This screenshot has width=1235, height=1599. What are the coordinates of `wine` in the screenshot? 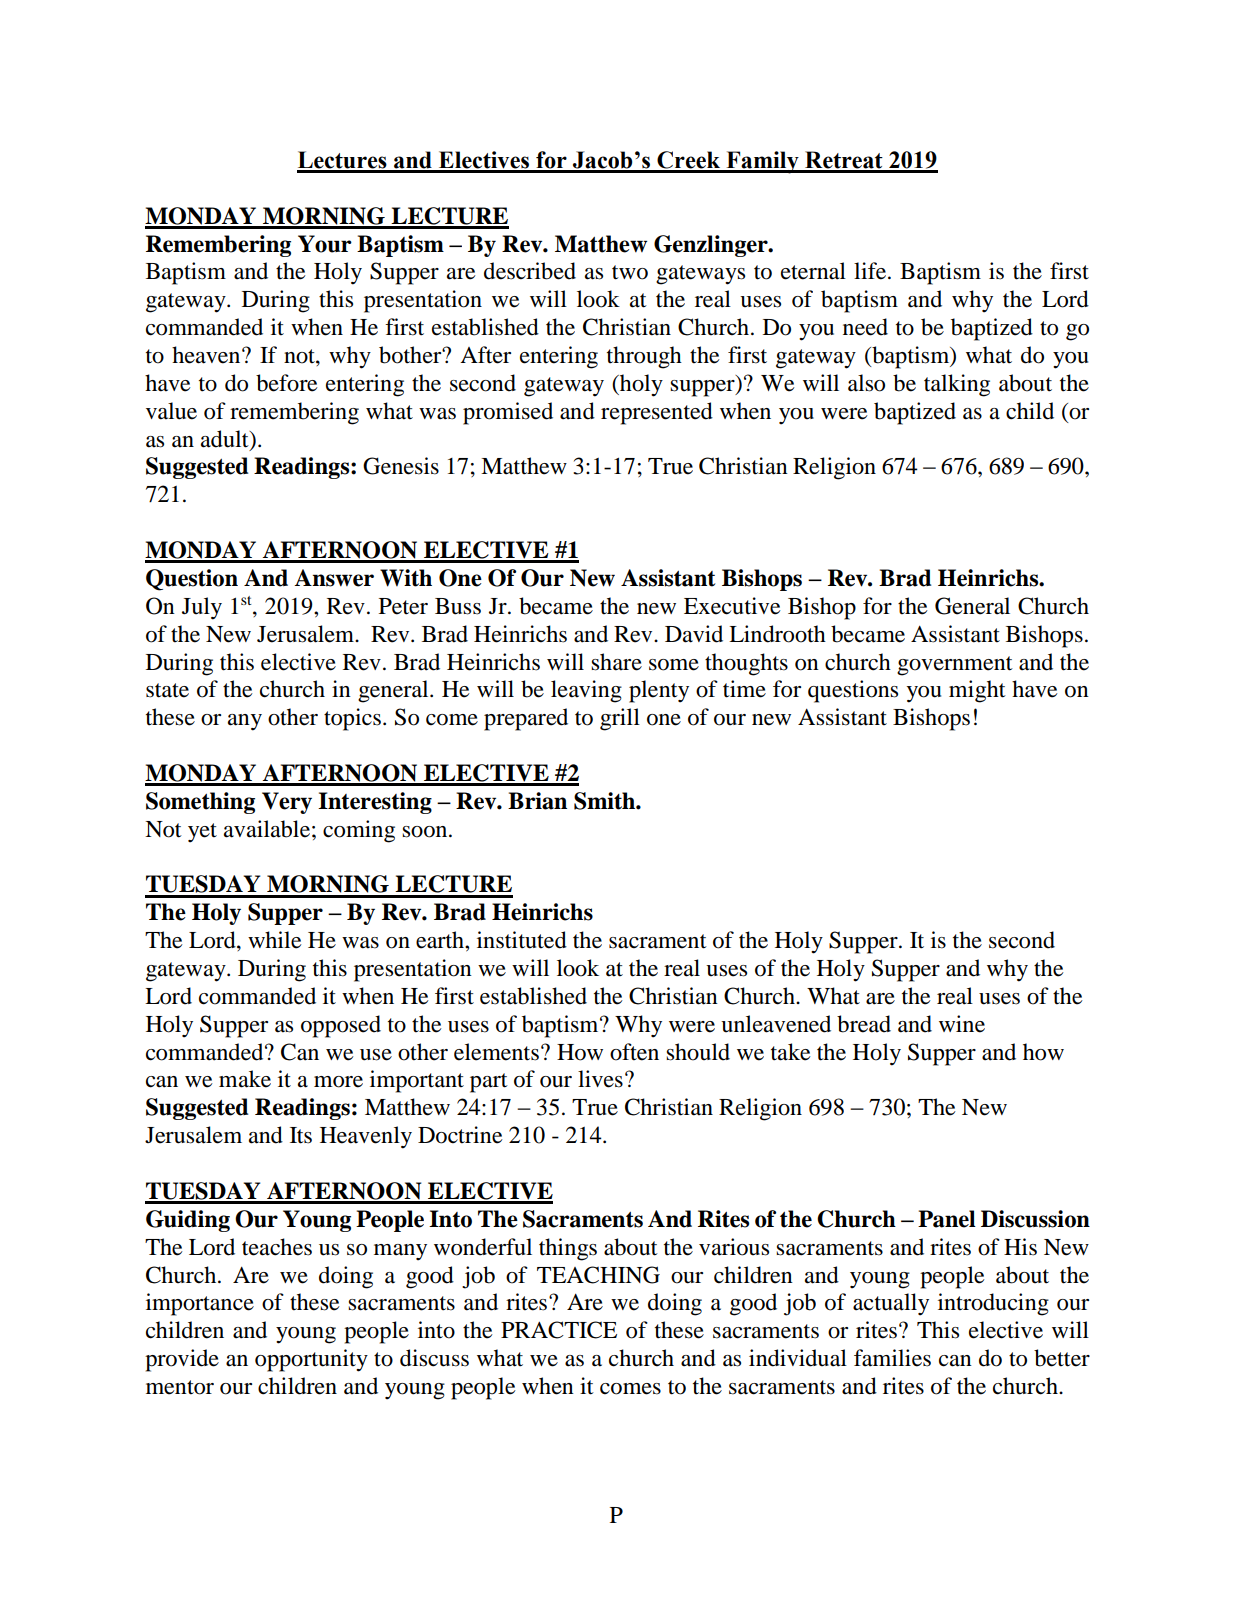 It's located at (962, 1024).
